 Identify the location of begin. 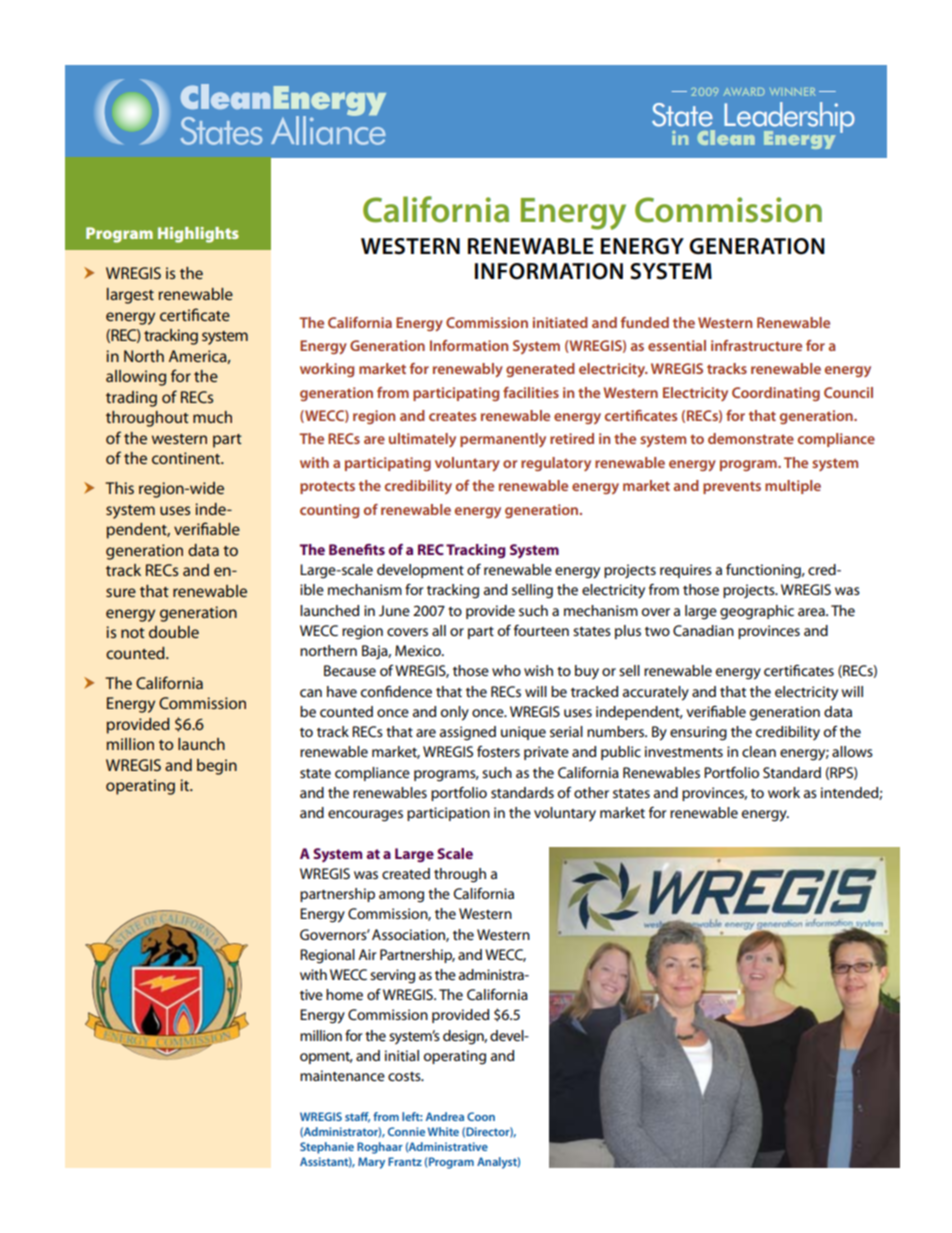
(217, 767).
